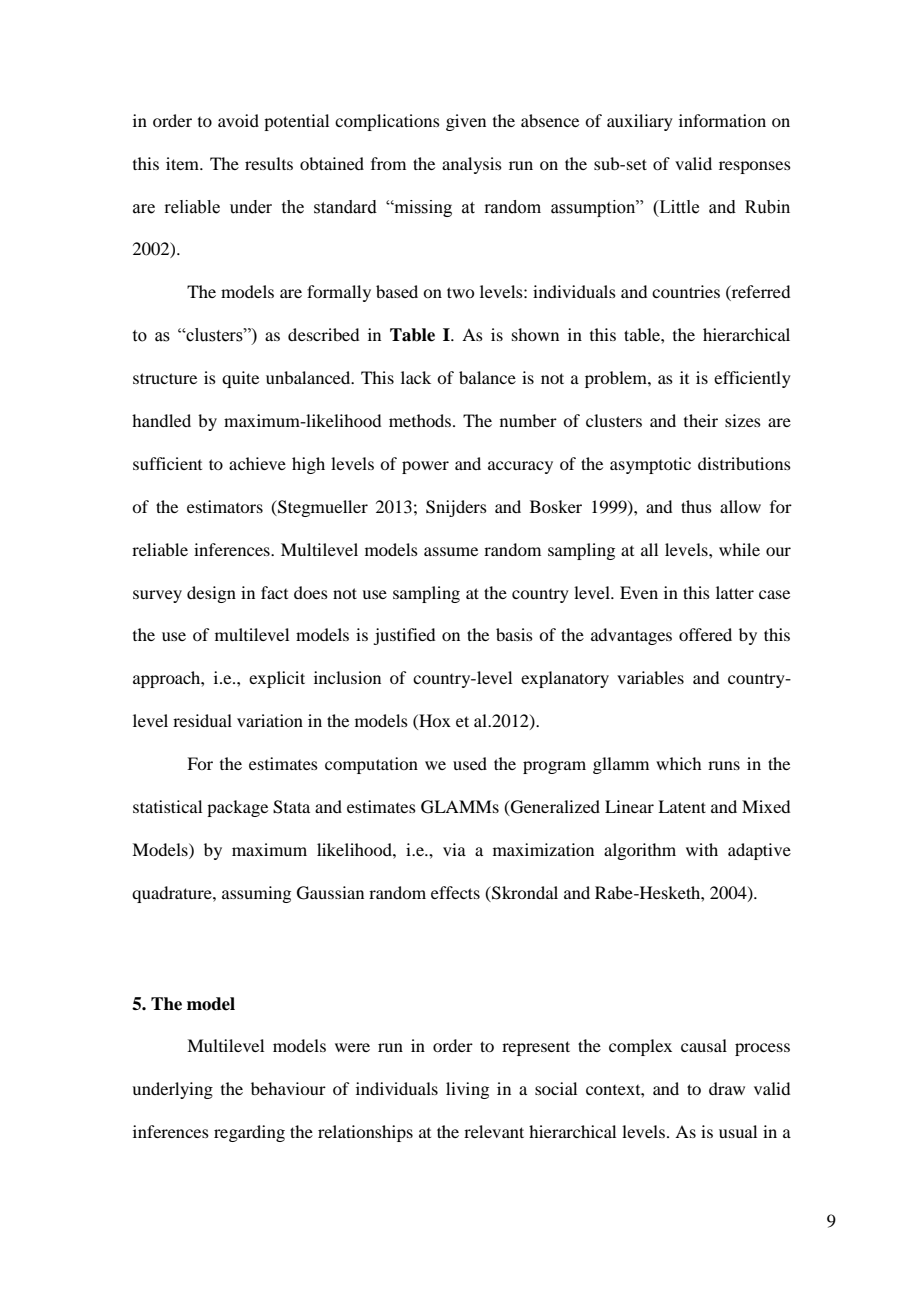 The height and width of the document is (1308, 924). Describe the element at coordinates (257, 463) in the document. I see `achieve` at that location.
